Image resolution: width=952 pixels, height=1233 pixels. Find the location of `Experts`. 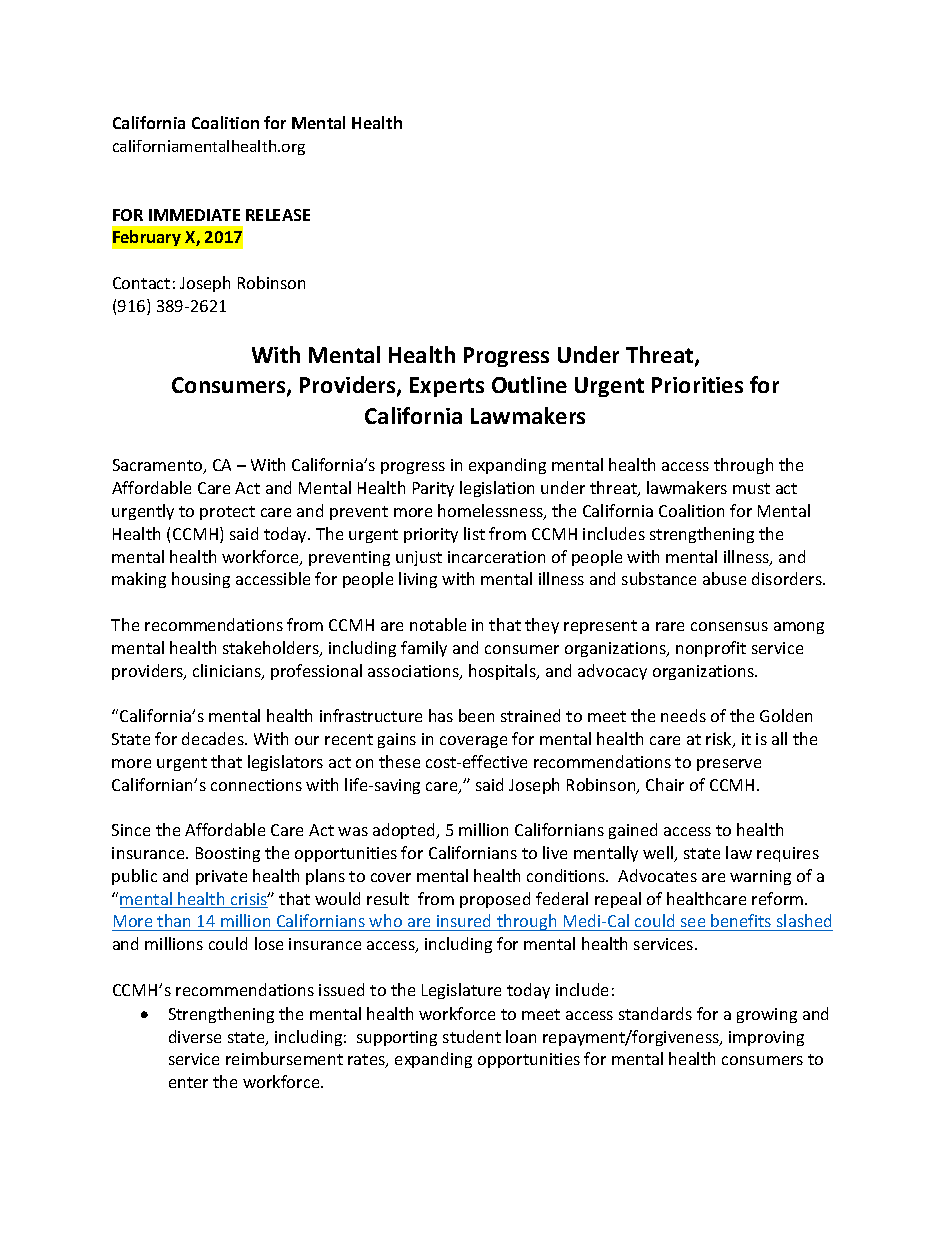

Experts is located at coordinates (447, 387).
